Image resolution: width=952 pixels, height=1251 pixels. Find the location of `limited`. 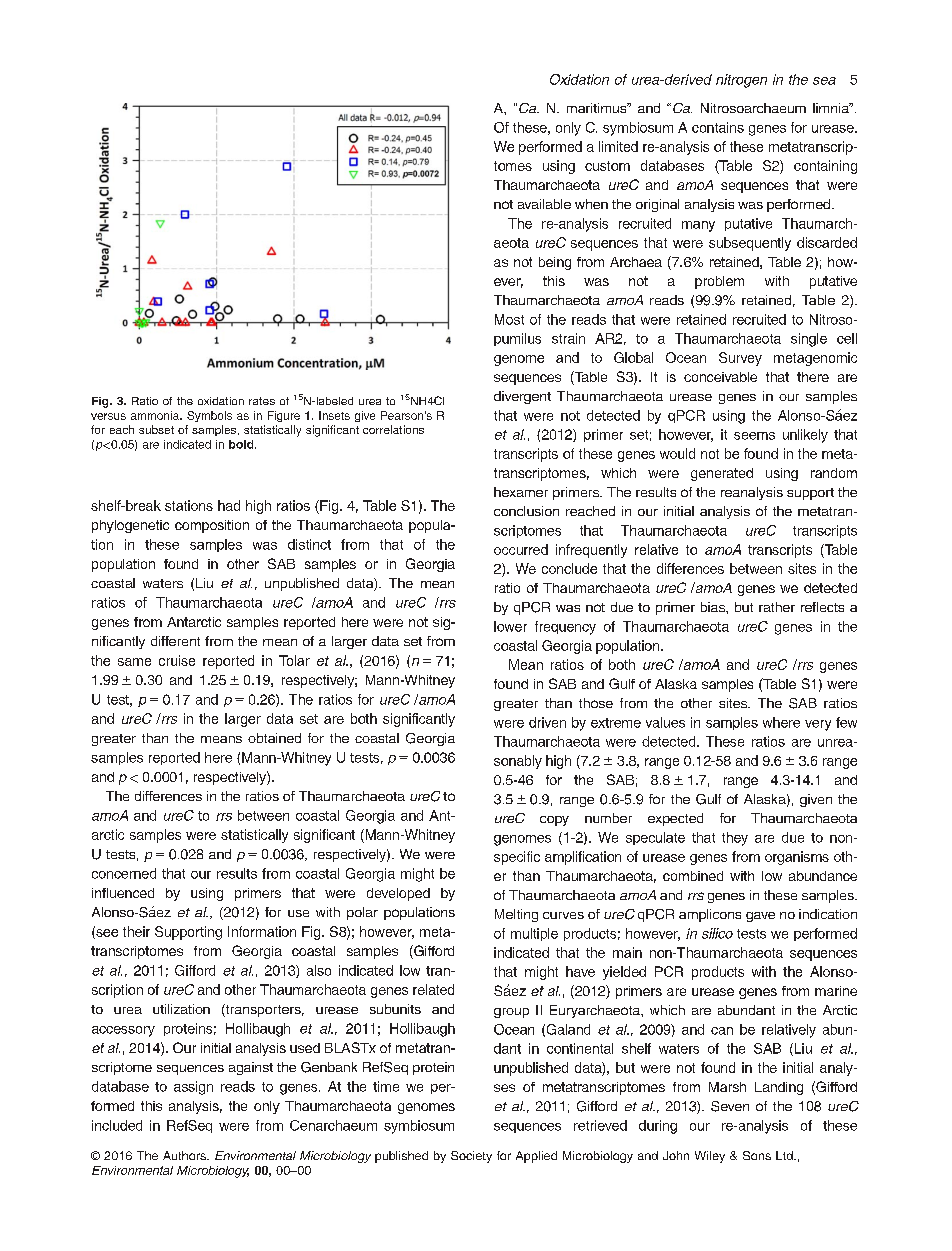

limited is located at coordinates (618, 146).
